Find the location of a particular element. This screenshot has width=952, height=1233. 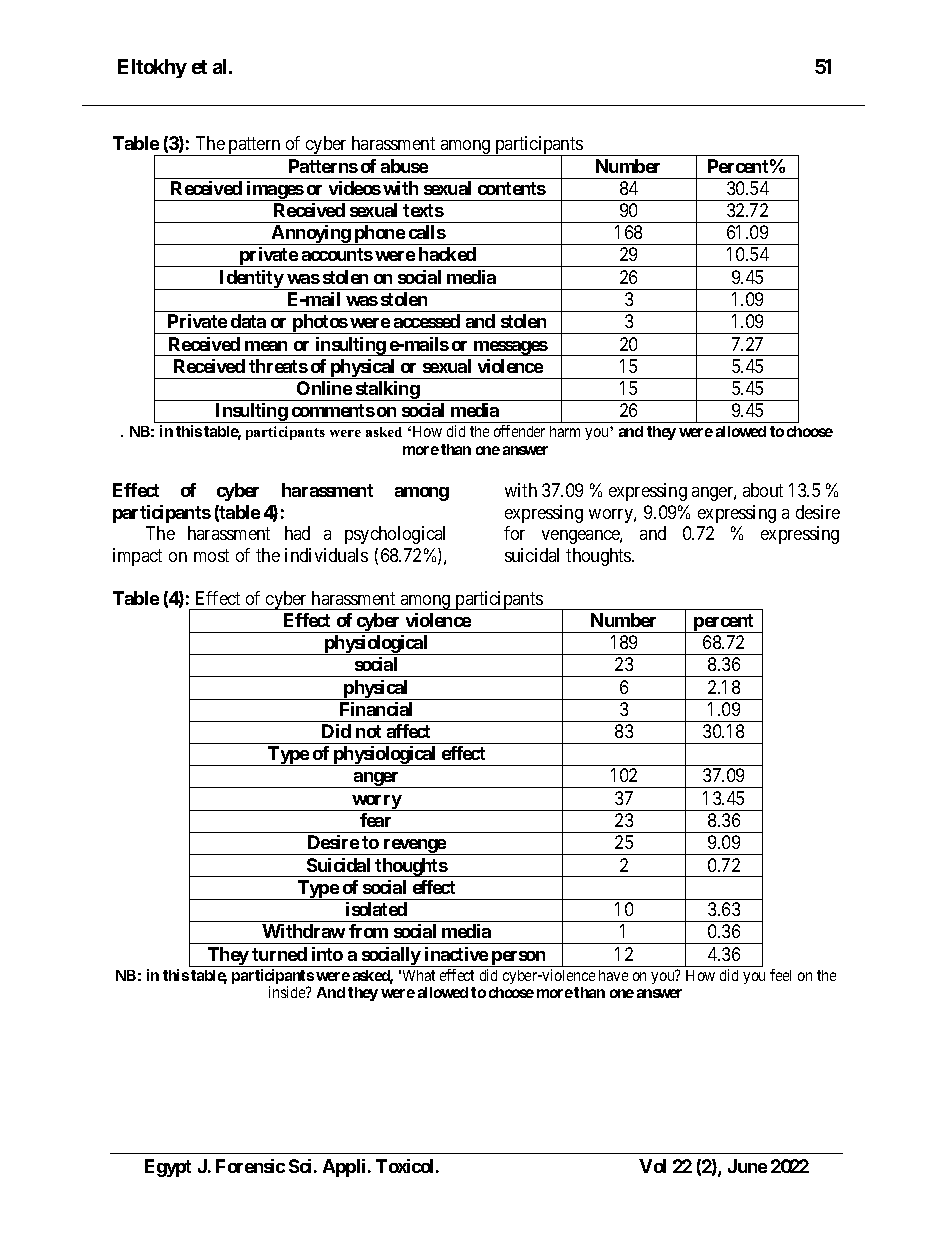

Forensic is located at coordinates (250, 1166).
